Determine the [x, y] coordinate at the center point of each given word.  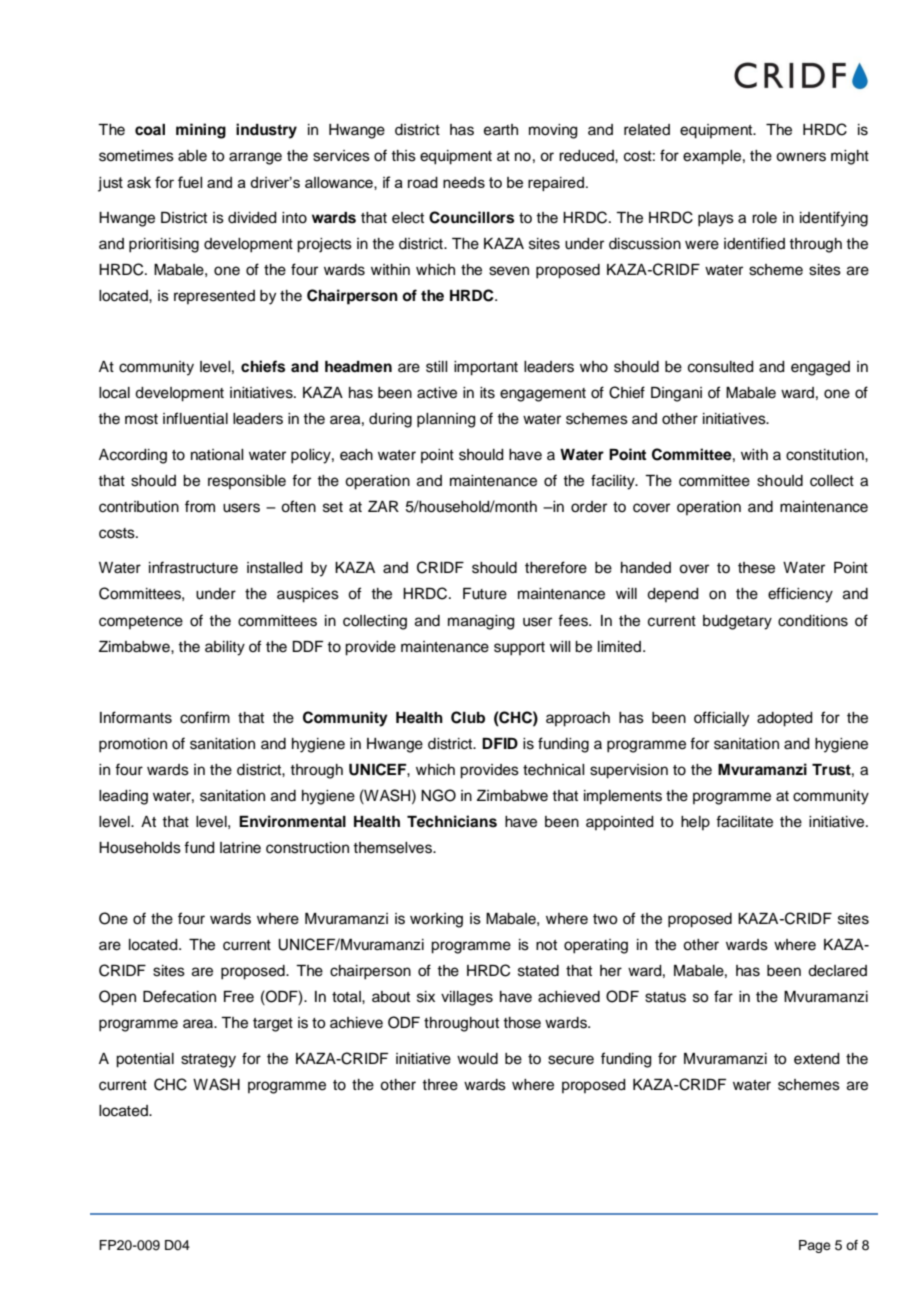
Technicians [452, 821]
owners [801, 157]
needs [464, 182]
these [756, 568]
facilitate [744, 821]
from [200, 506]
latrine [240, 848]
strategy [208, 1061]
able [192, 156]
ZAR [383, 506]
